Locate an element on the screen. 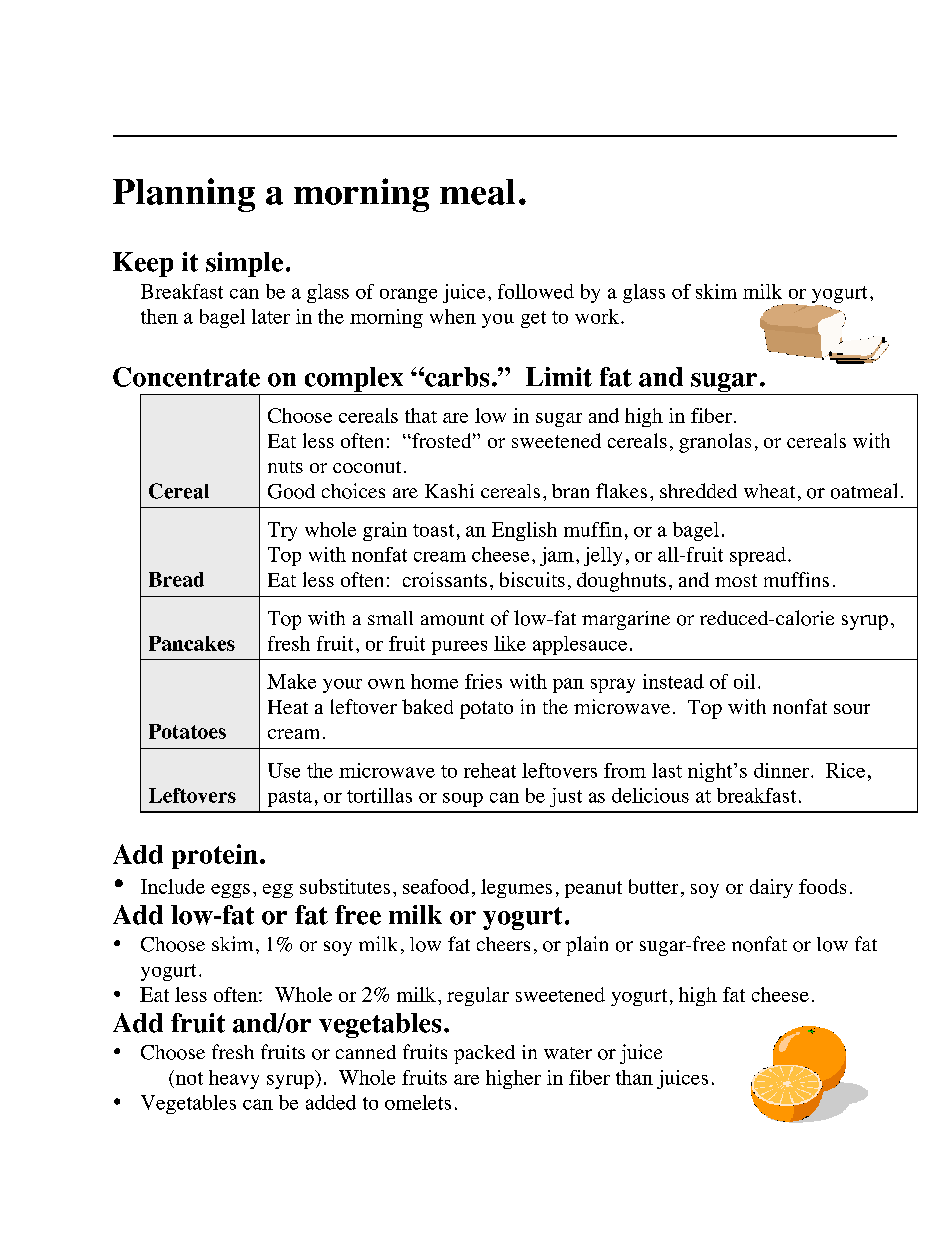  work is located at coordinates (597, 316).
